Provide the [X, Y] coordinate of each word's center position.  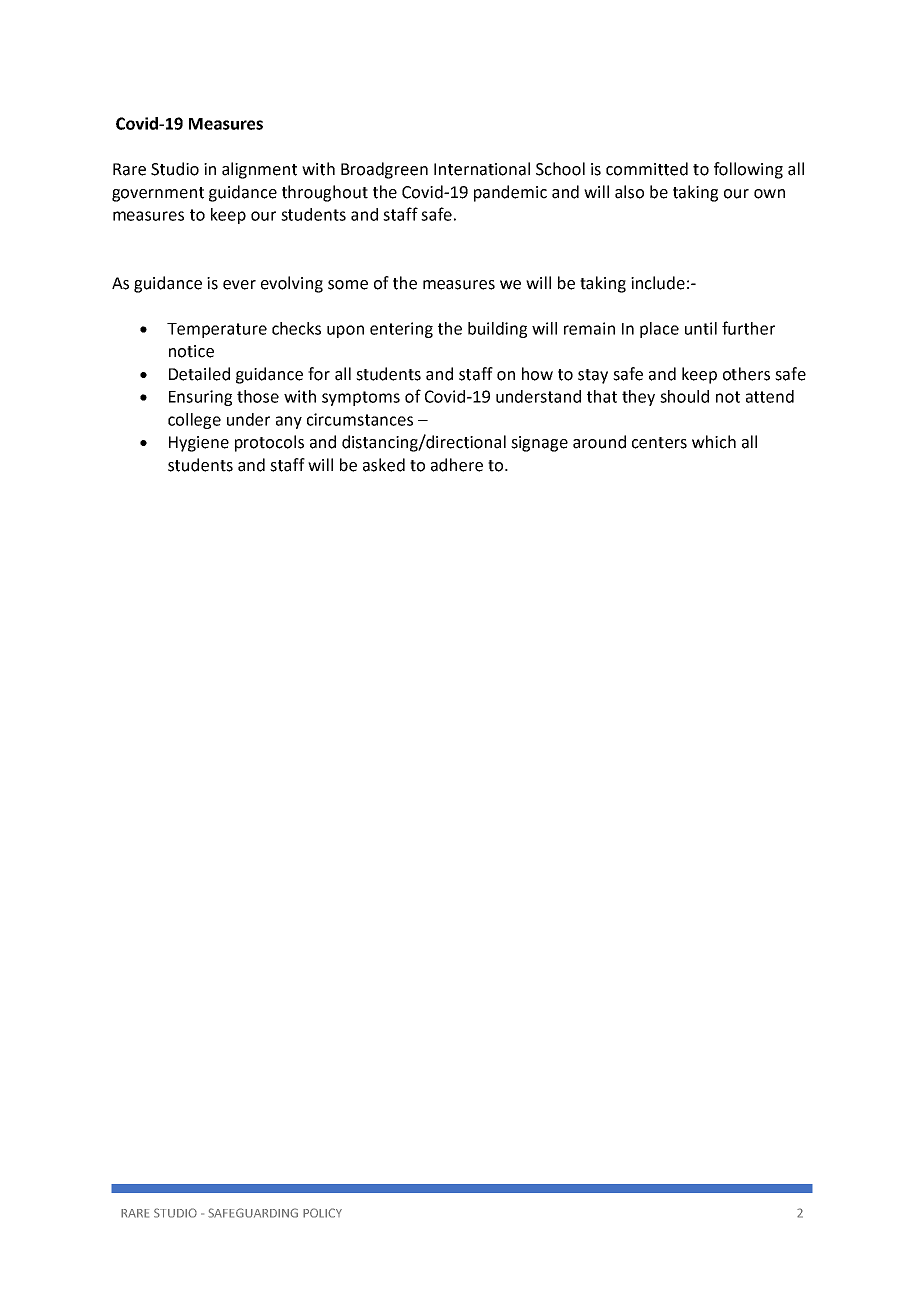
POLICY [322, 1213]
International [482, 169]
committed [647, 169]
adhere [457, 465]
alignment [259, 170]
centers [659, 443]
